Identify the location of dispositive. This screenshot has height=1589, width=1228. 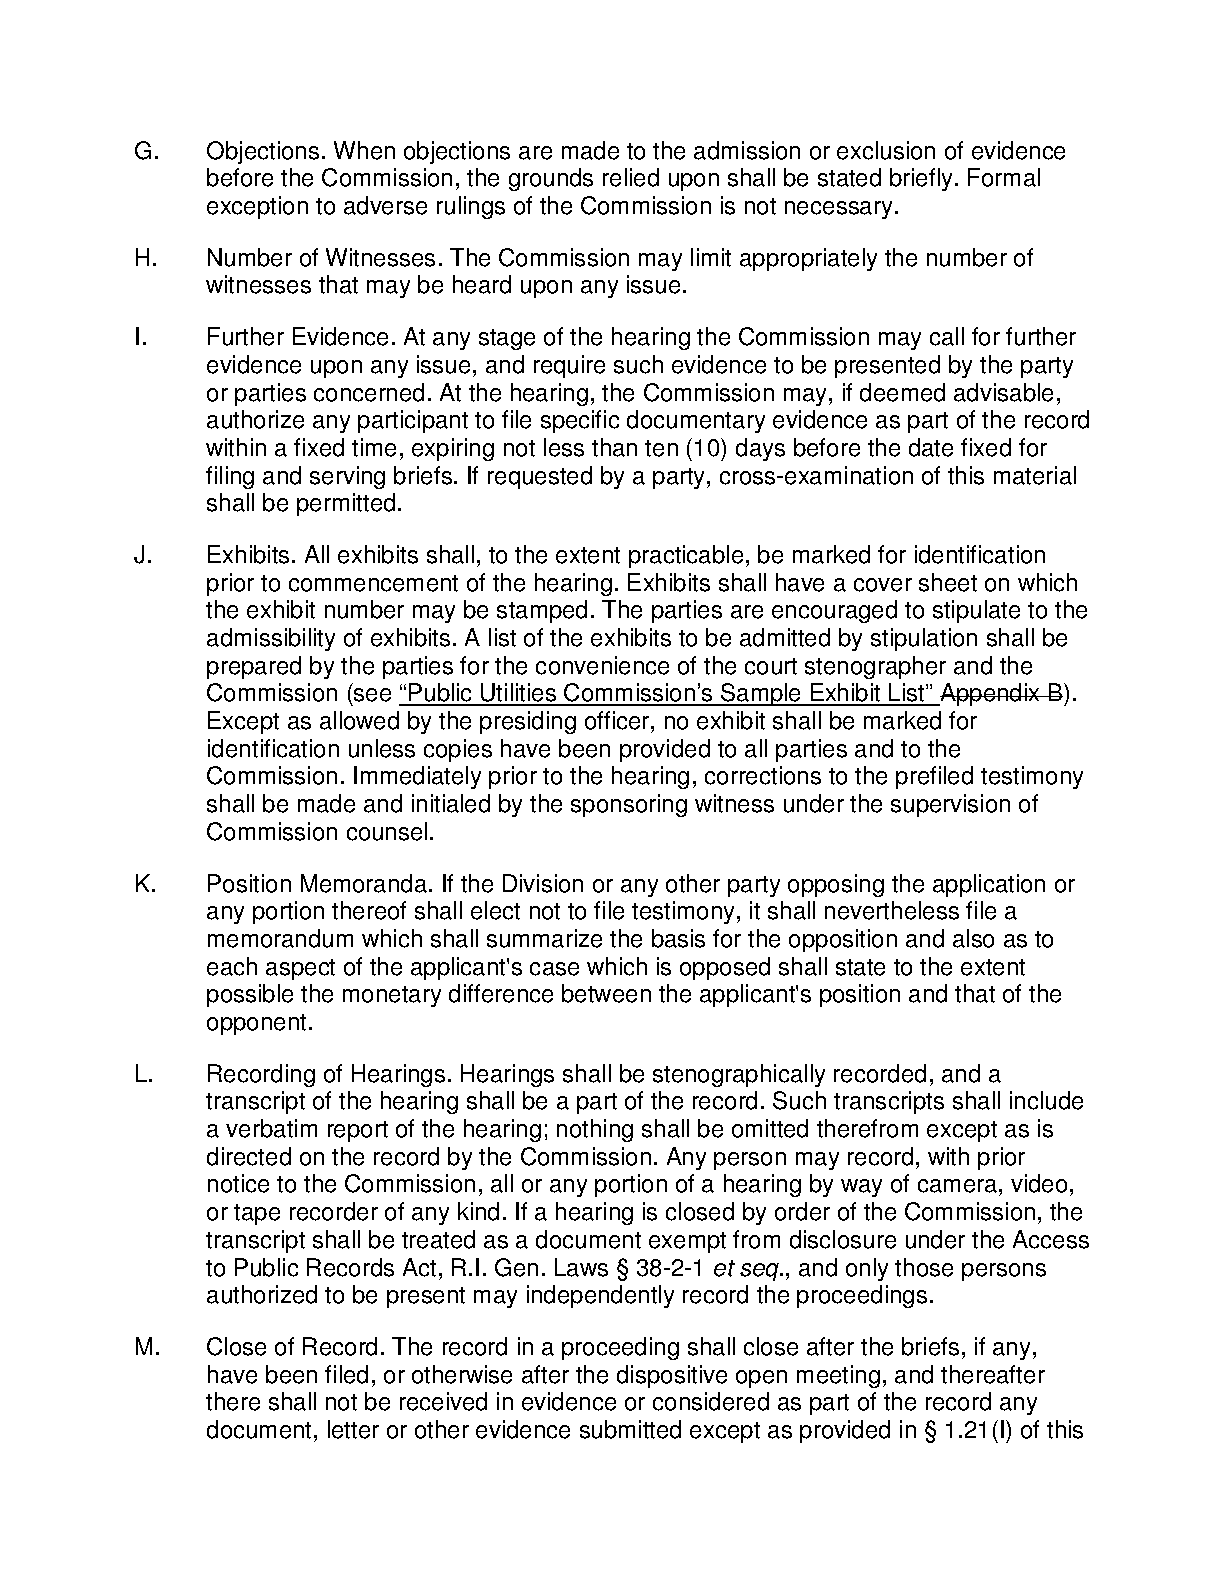
(672, 1376).
